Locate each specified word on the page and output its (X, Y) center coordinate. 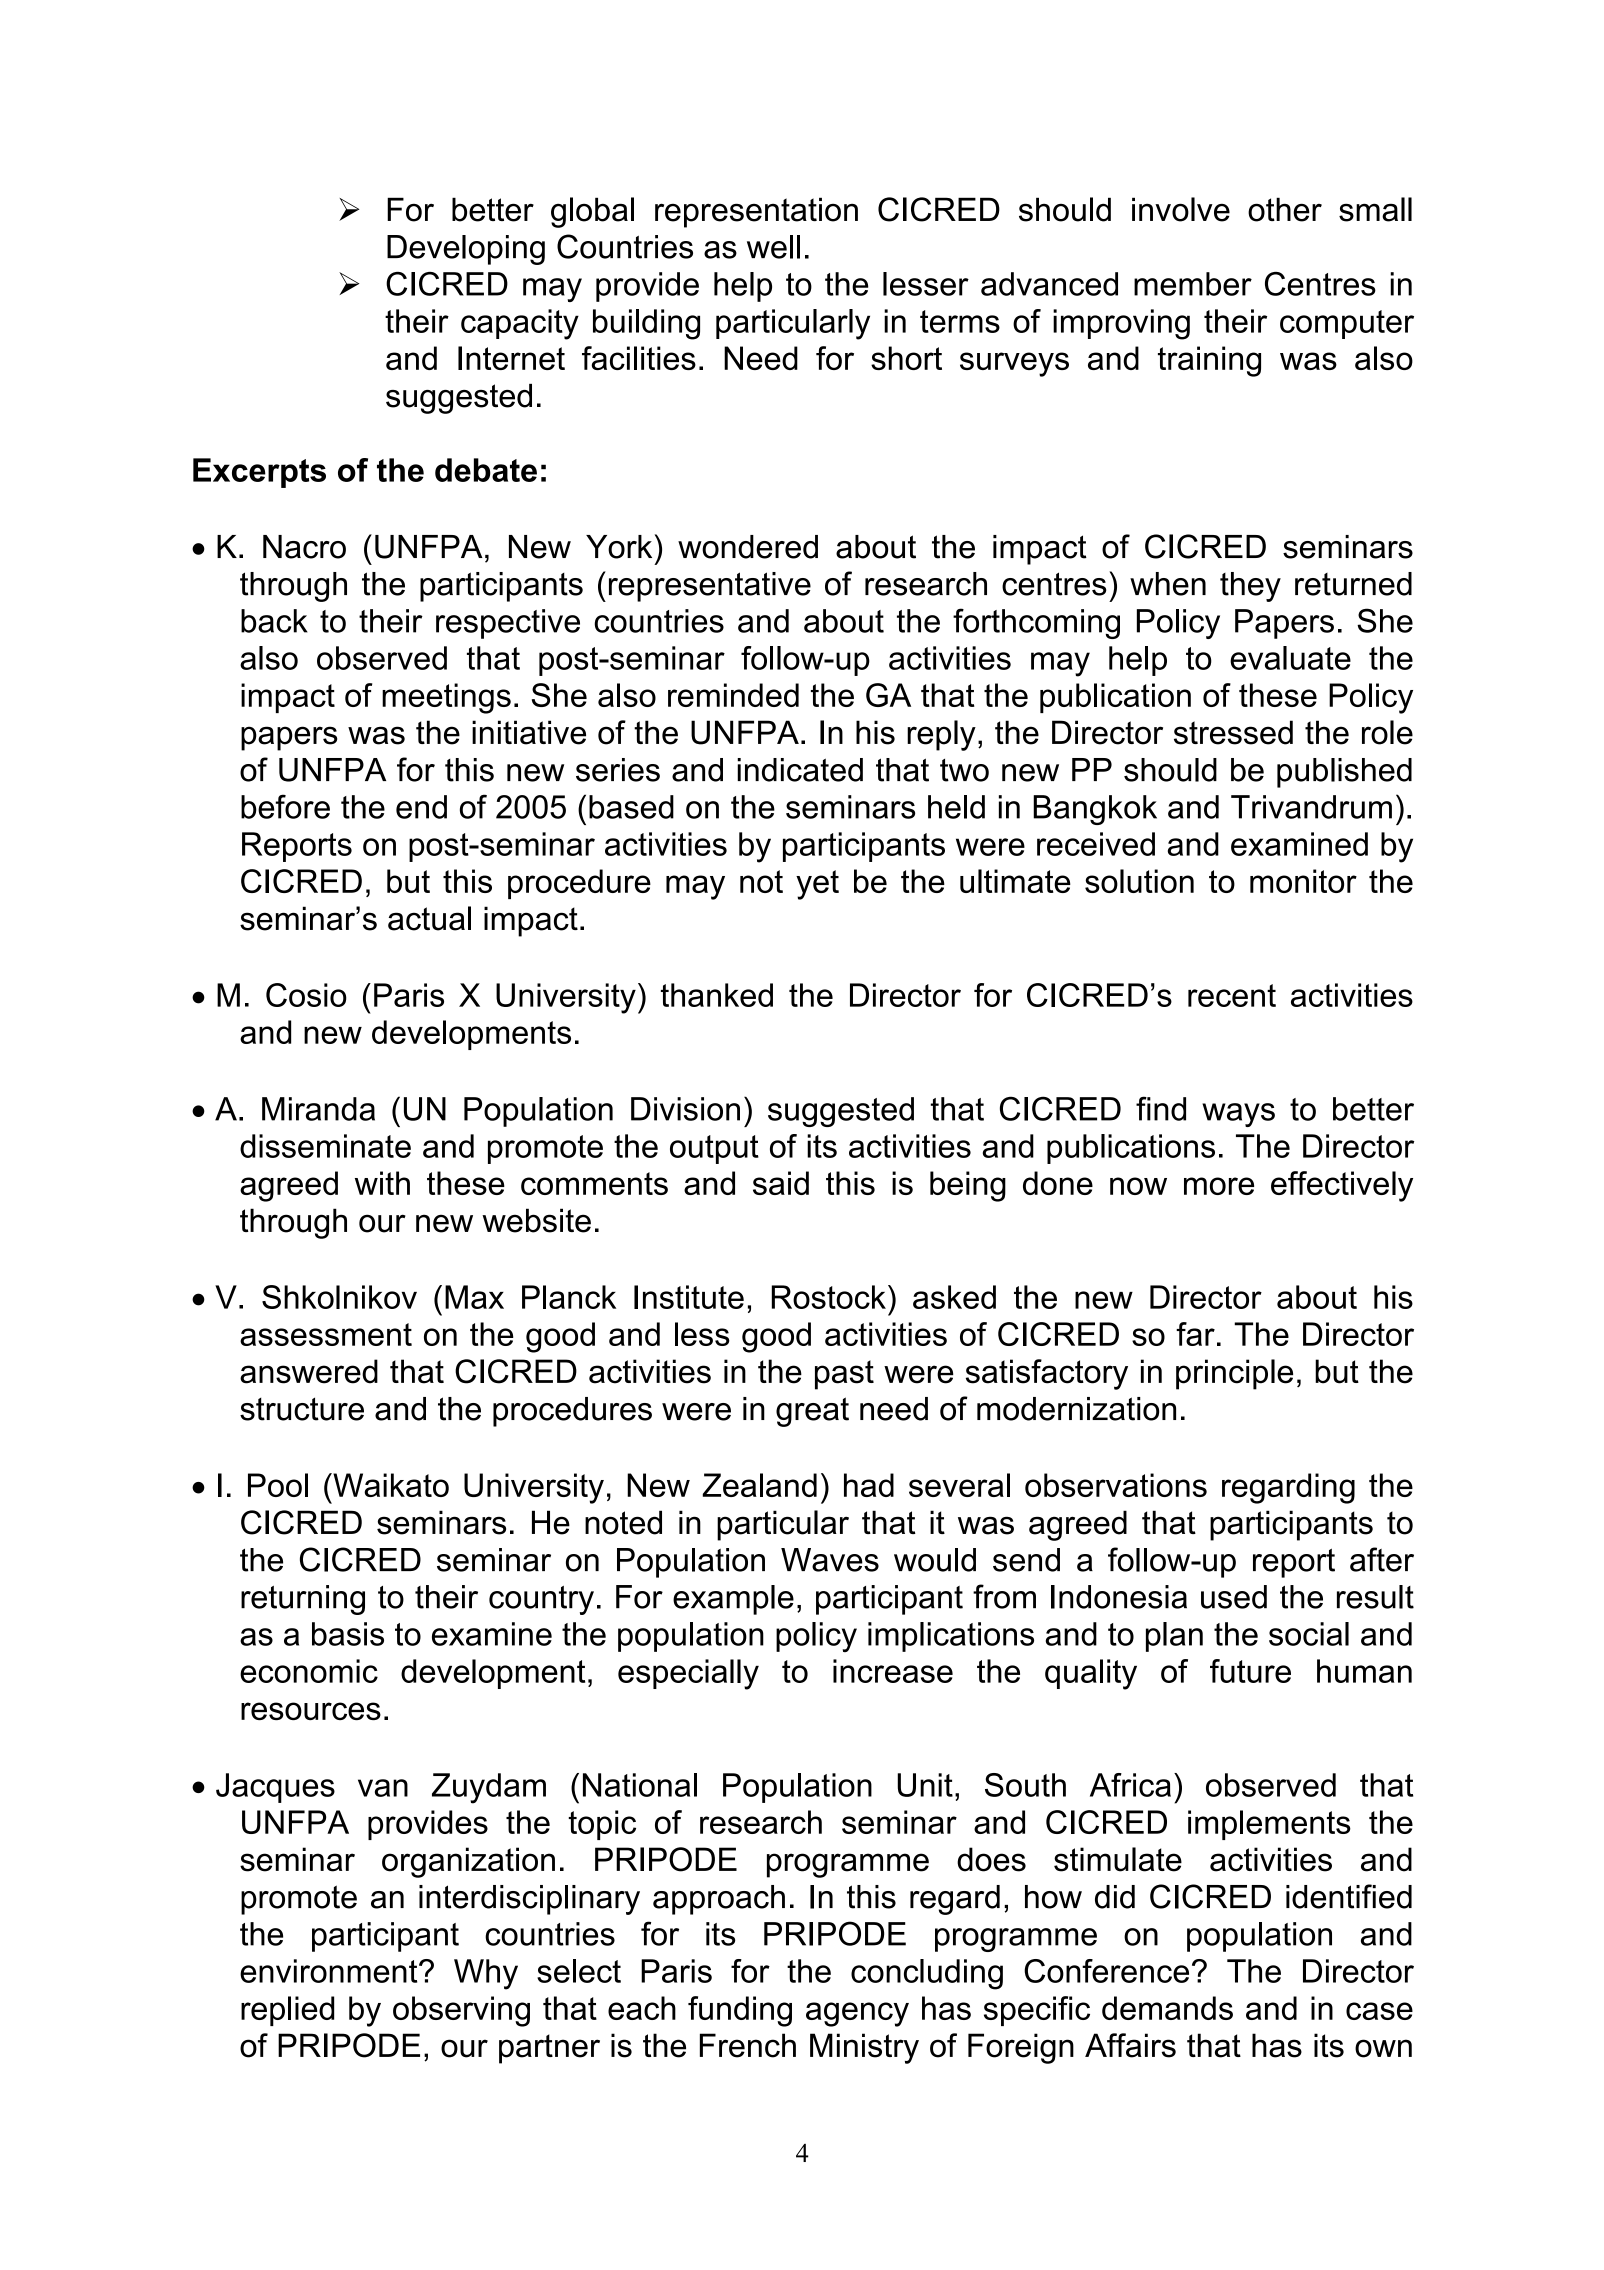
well (773, 247)
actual (429, 918)
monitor (1303, 881)
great (812, 1412)
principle (1234, 1374)
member (1193, 284)
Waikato (390, 1485)
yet (817, 885)
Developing (466, 250)
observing (461, 2011)
